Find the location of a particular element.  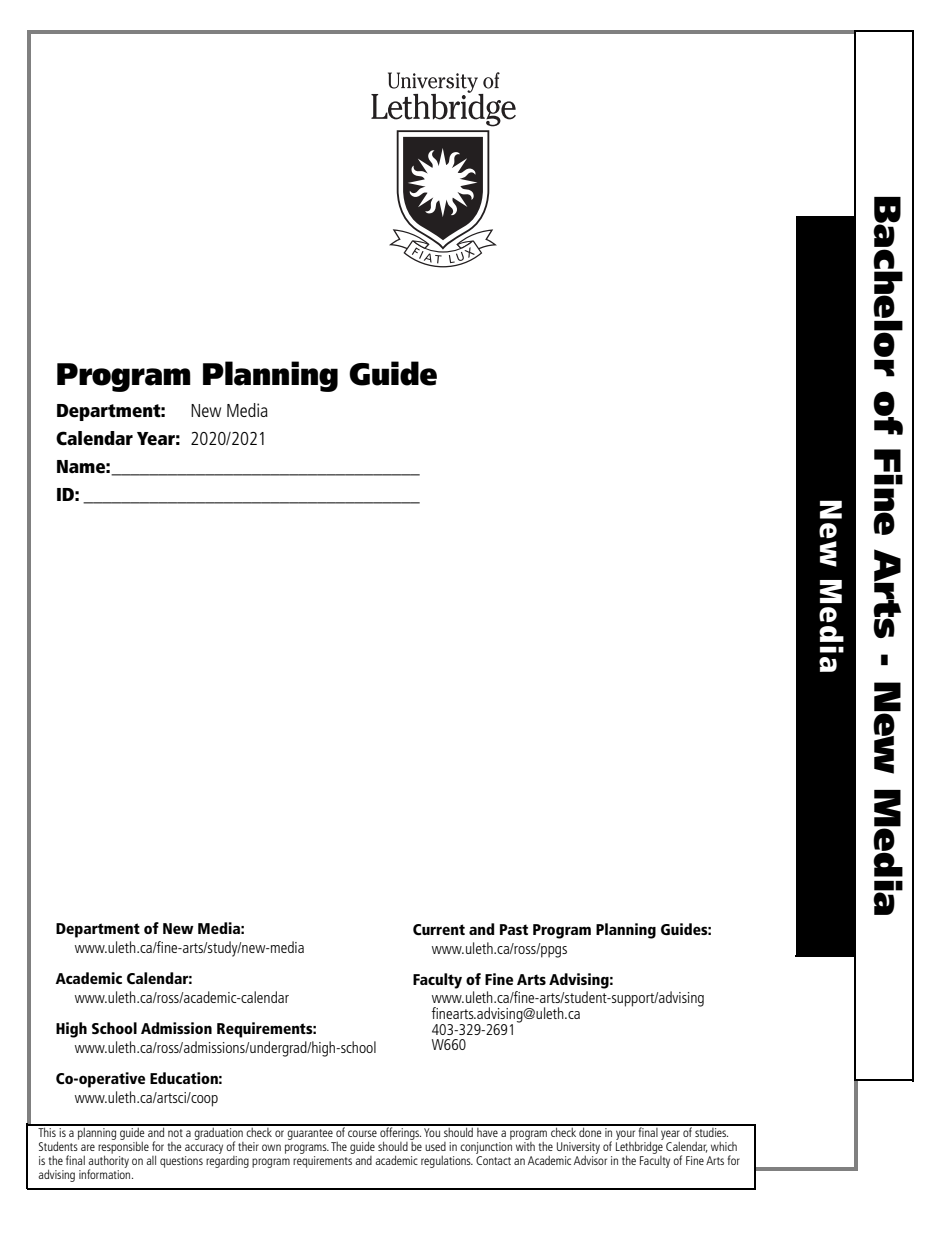

used is located at coordinates (435, 1146).
